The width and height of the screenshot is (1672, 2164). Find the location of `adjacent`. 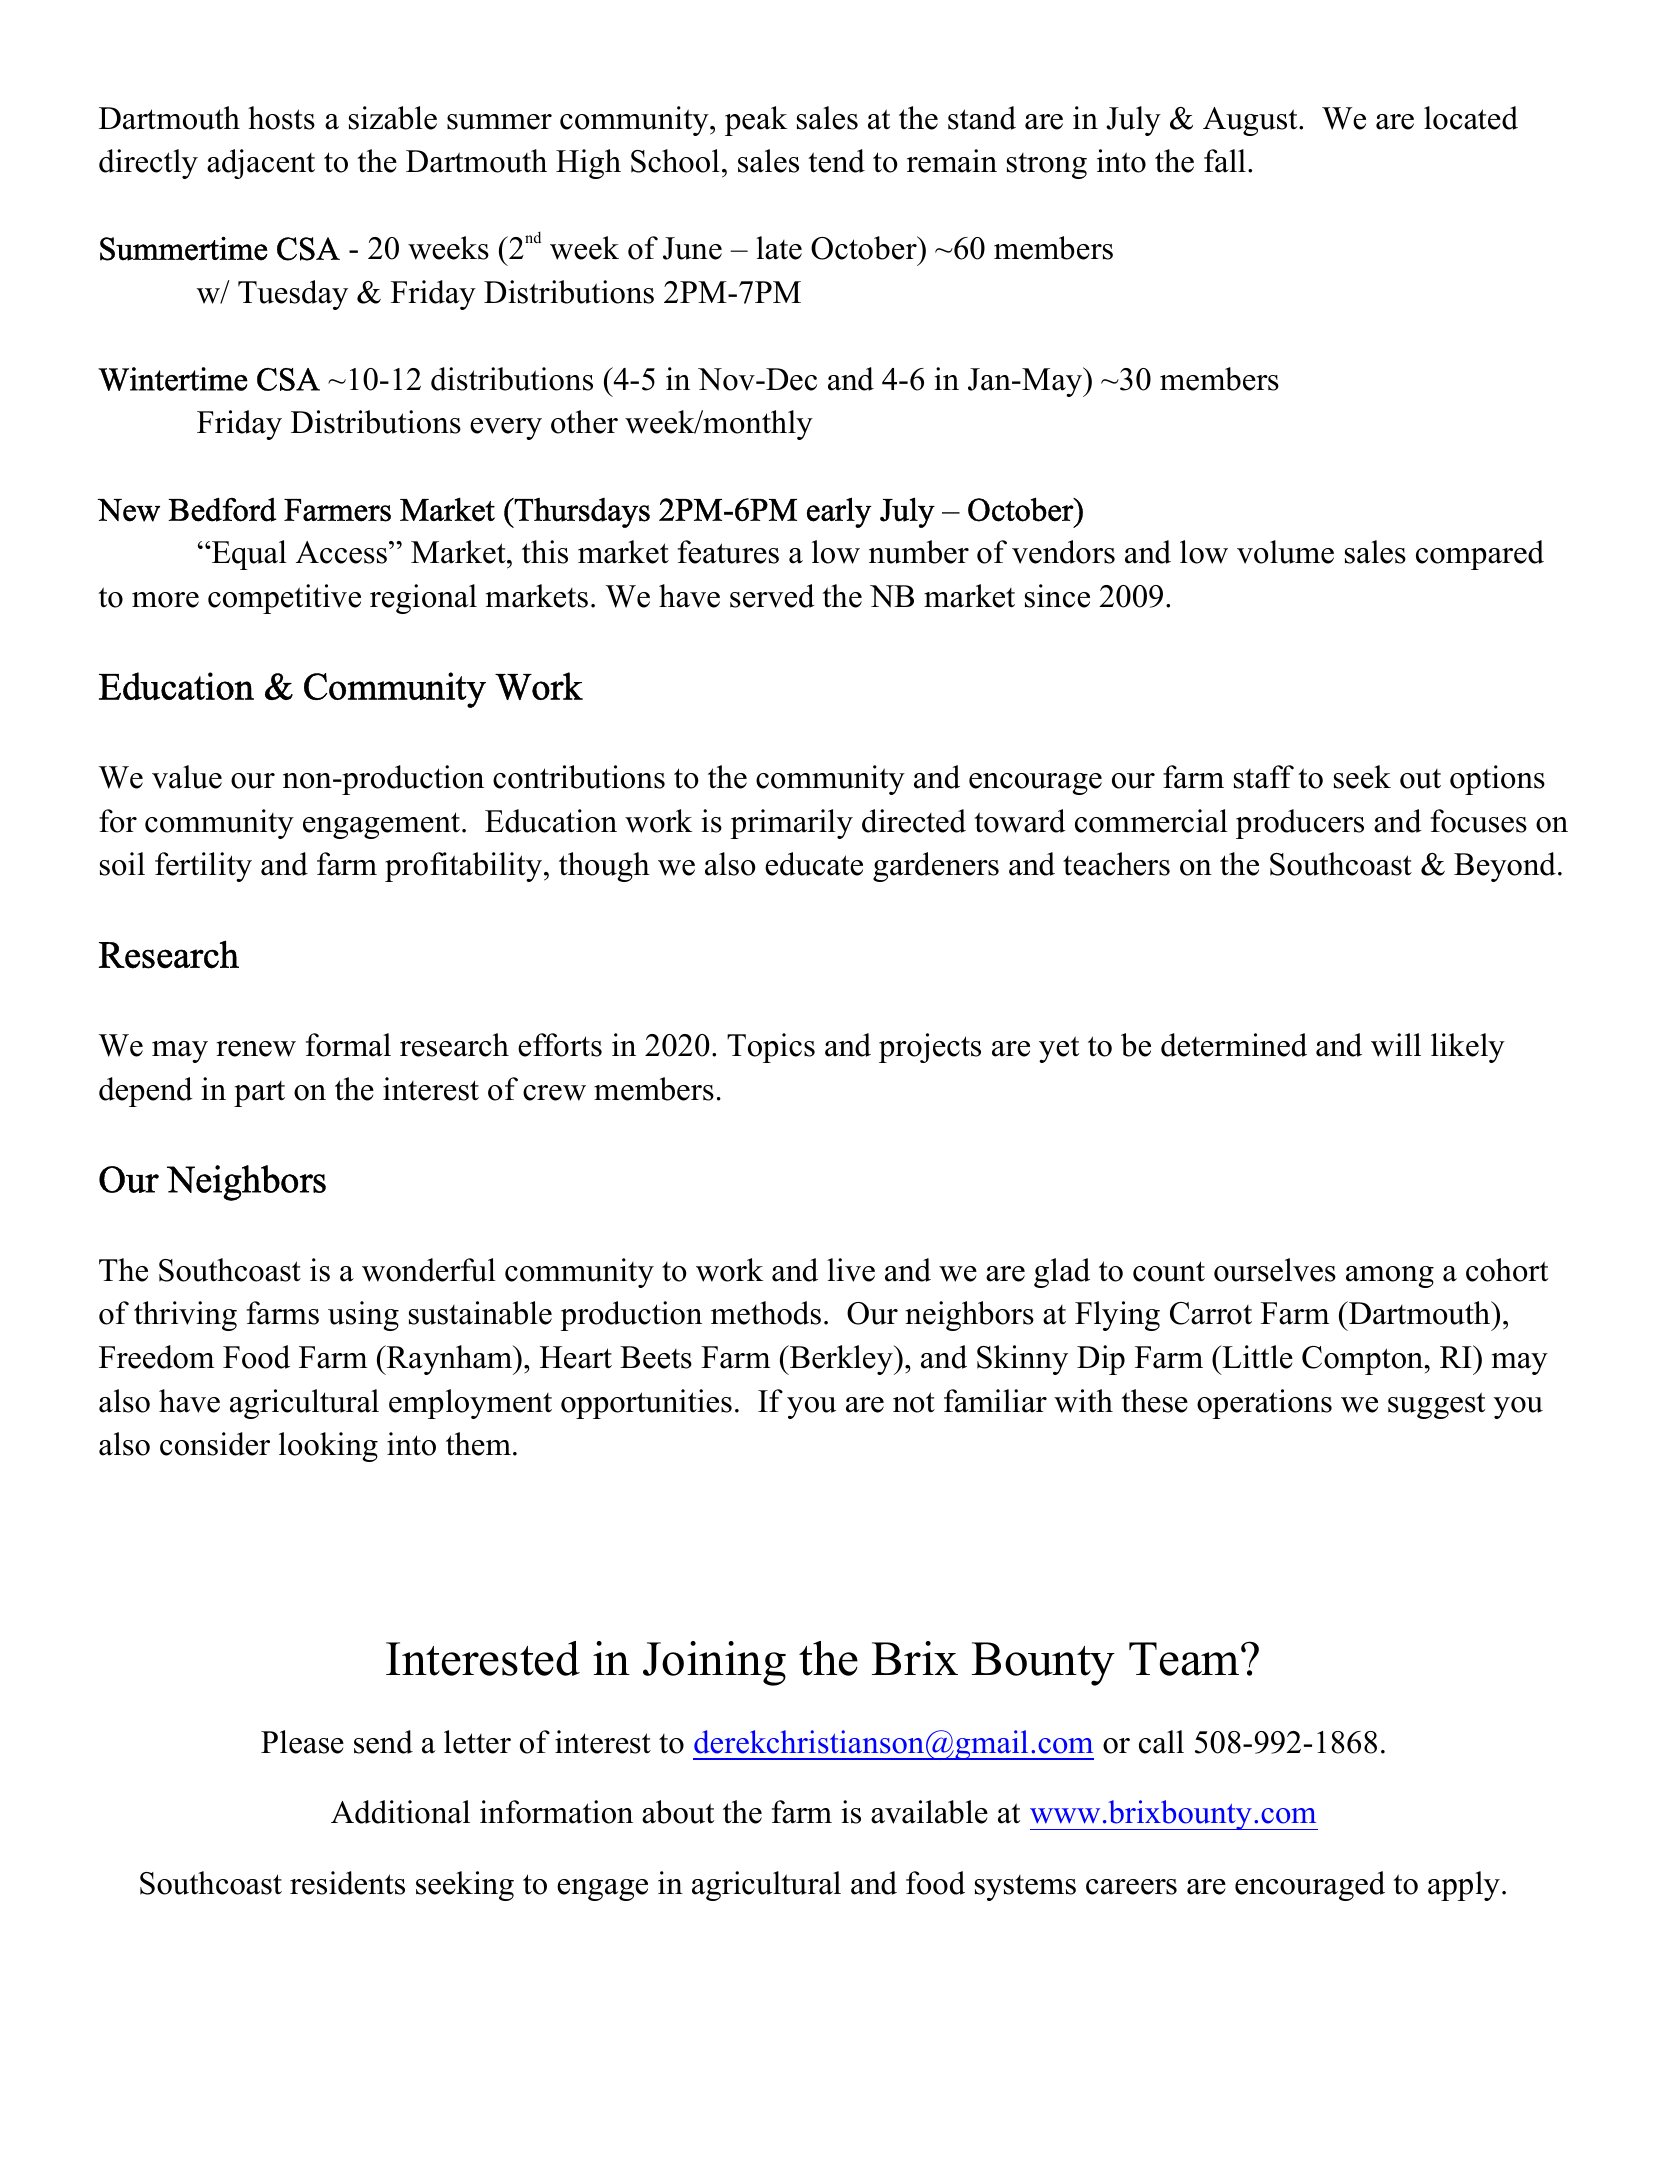

adjacent is located at coordinates (261, 164).
